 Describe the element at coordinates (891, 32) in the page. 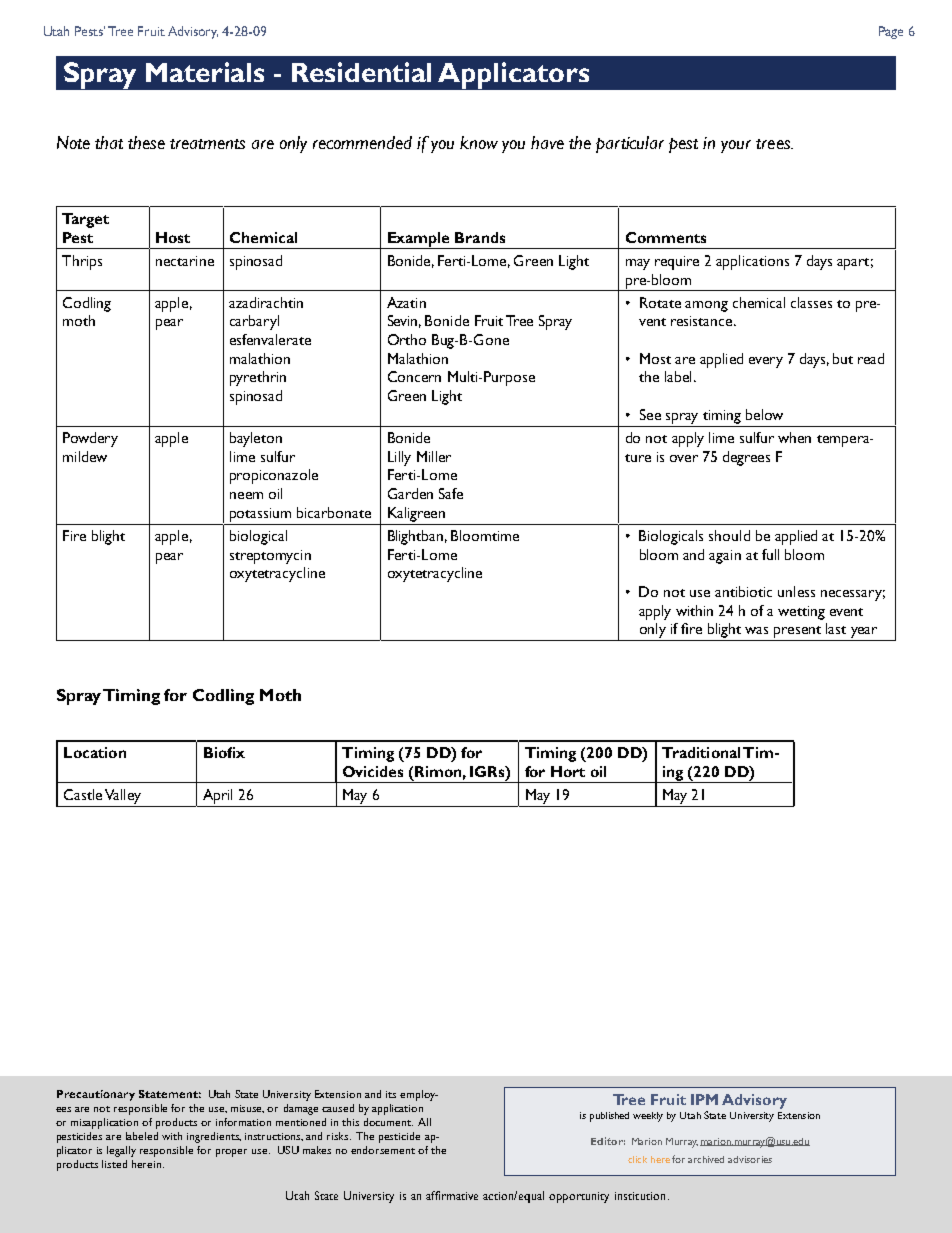

I see `Page` at that location.
